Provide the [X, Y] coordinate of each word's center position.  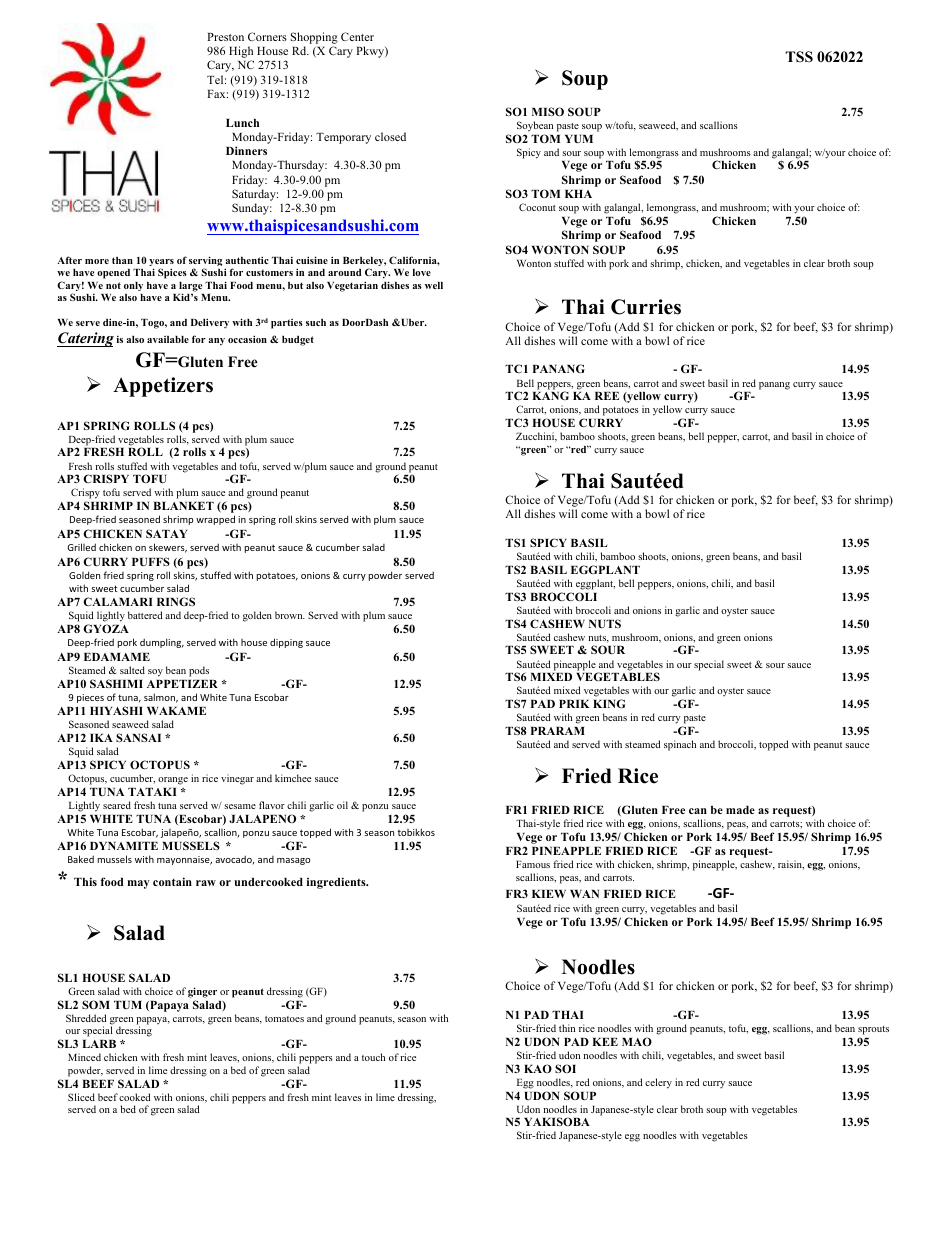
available [168, 339]
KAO [538, 1068]
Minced [84, 1057]
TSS [799, 57]
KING [609, 703]
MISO [548, 111]
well [434, 285]
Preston [225, 37]
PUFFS [151, 561]
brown [290, 615]
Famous [533, 864]
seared [117, 805]
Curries [646, 307]
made [740, 810]
